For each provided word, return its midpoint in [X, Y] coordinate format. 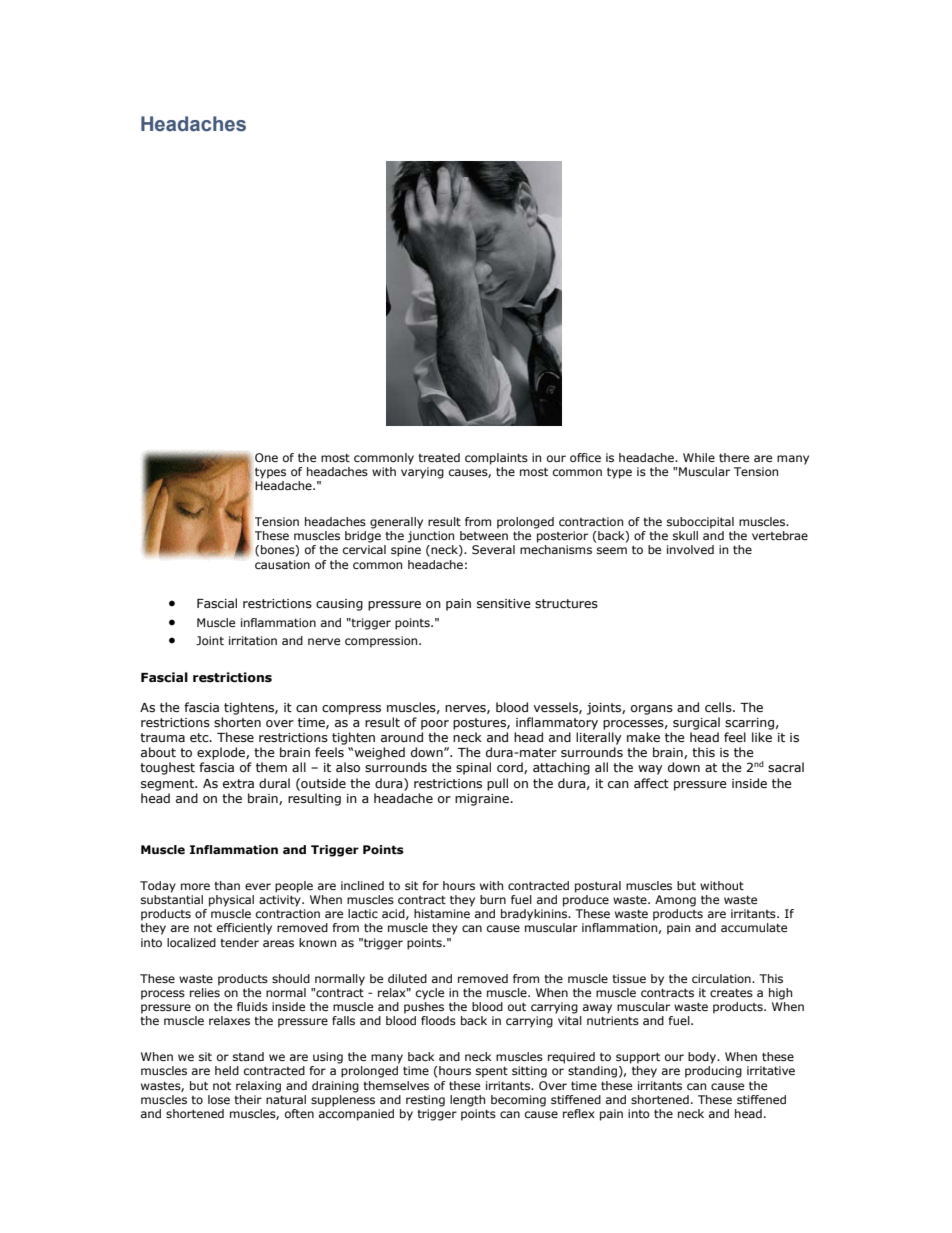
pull [497, 784]
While [699, 457]
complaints [496, 459]
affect [651, 783]
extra [238, 783]
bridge [363, 537]
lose [219, 1099]
